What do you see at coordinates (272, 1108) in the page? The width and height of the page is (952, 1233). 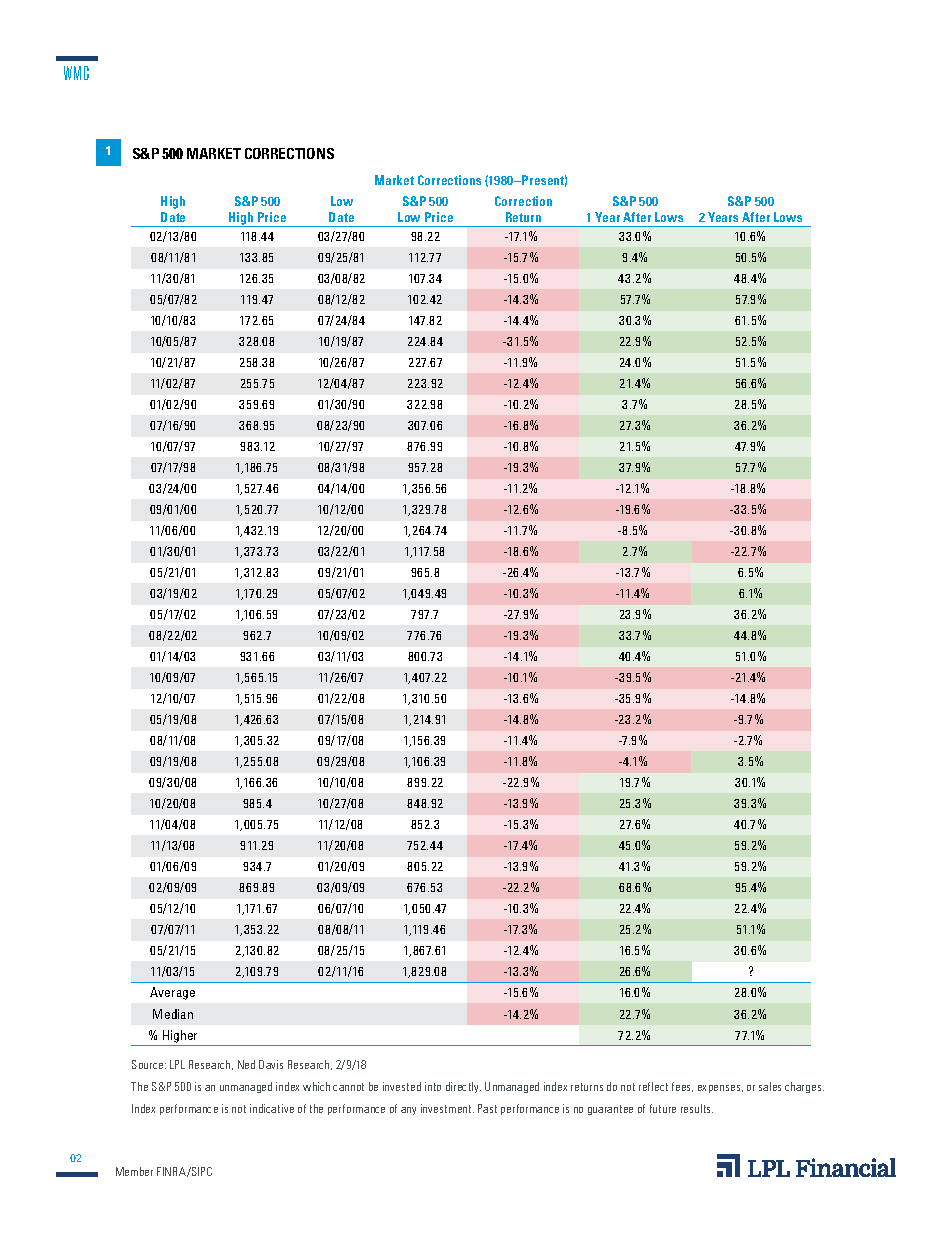 I see `indicative` at bounding box center [272, 1108].
